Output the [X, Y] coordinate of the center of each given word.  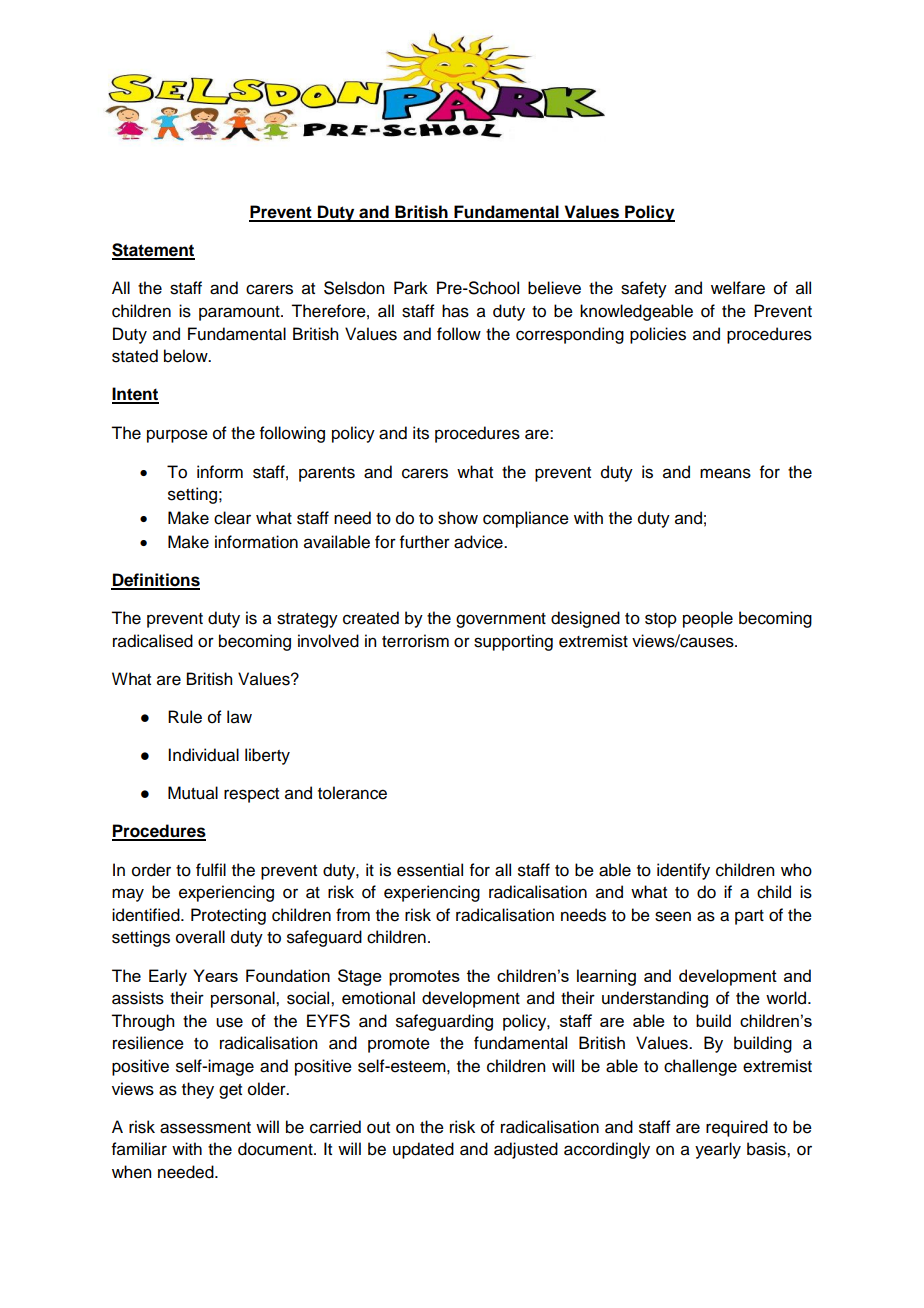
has [455, 311]
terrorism [415, 641]
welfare [738, 288]
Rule [185, 717]
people [708, 619]
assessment [205, 1128]
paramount [240, 313]
